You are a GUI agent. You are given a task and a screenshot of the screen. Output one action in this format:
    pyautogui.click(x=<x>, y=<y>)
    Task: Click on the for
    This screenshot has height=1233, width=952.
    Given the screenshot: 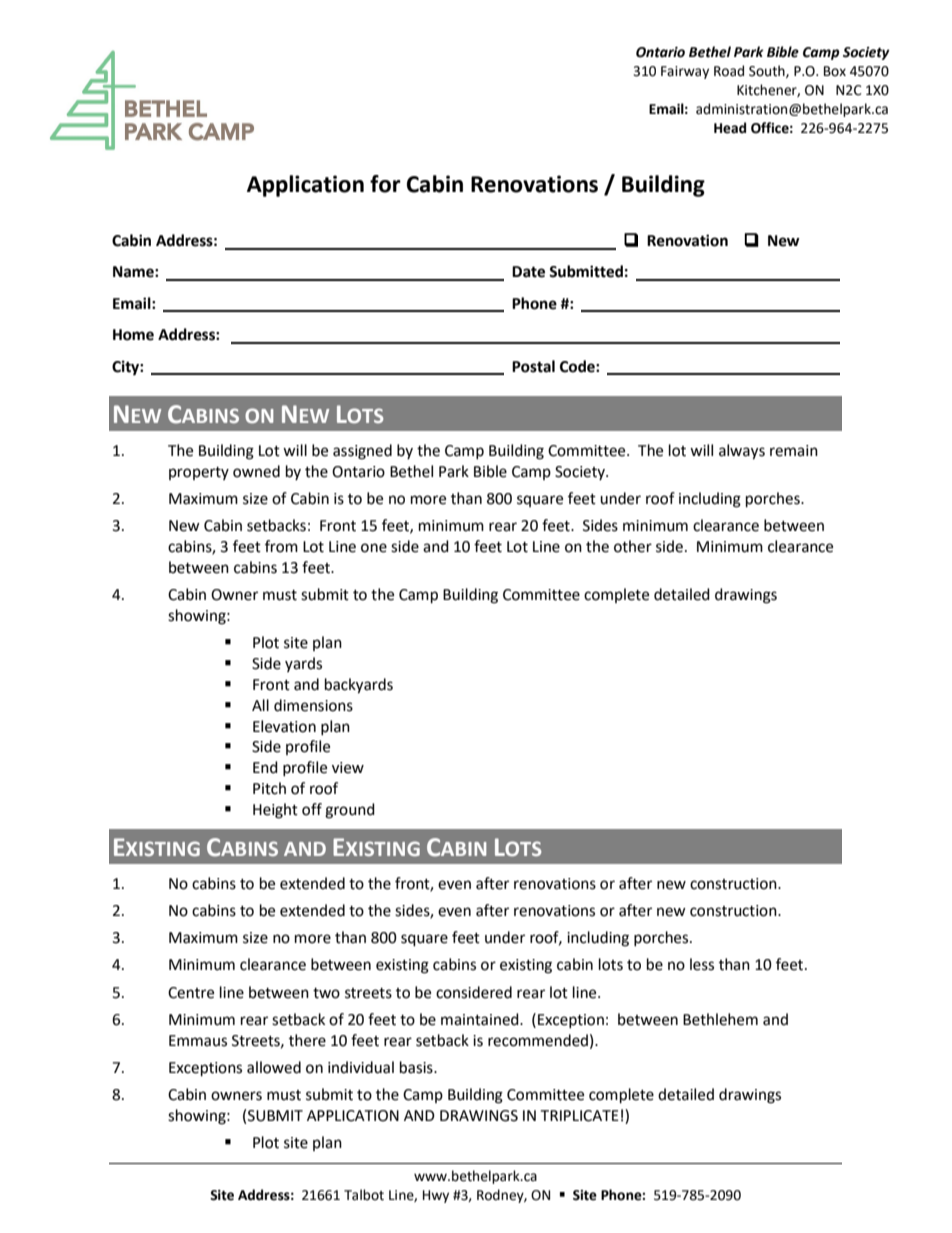 What is the action you would take?
    pyautogui.click(x=385, y=184)
